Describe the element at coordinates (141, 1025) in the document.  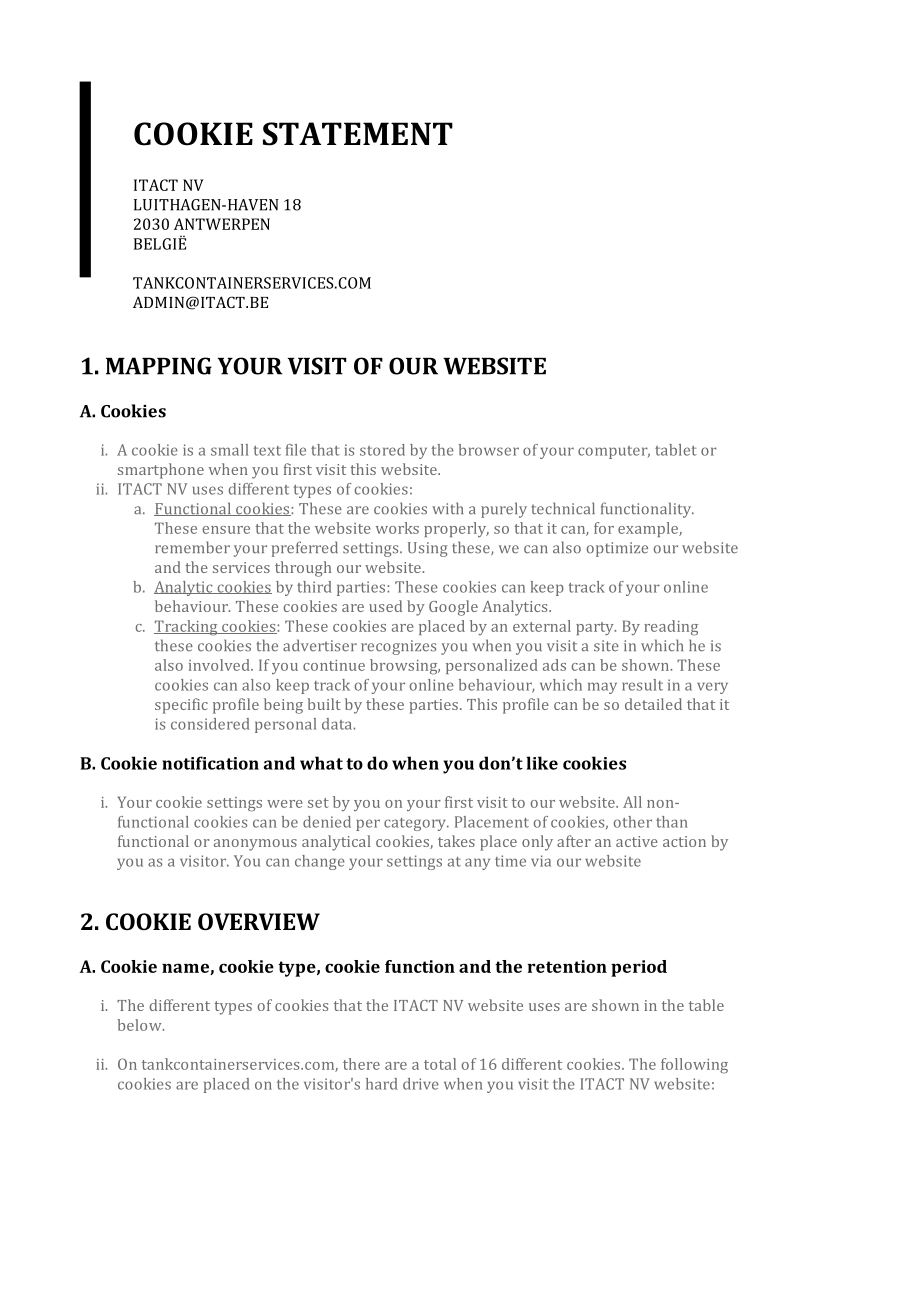
I see `below` at that location.
